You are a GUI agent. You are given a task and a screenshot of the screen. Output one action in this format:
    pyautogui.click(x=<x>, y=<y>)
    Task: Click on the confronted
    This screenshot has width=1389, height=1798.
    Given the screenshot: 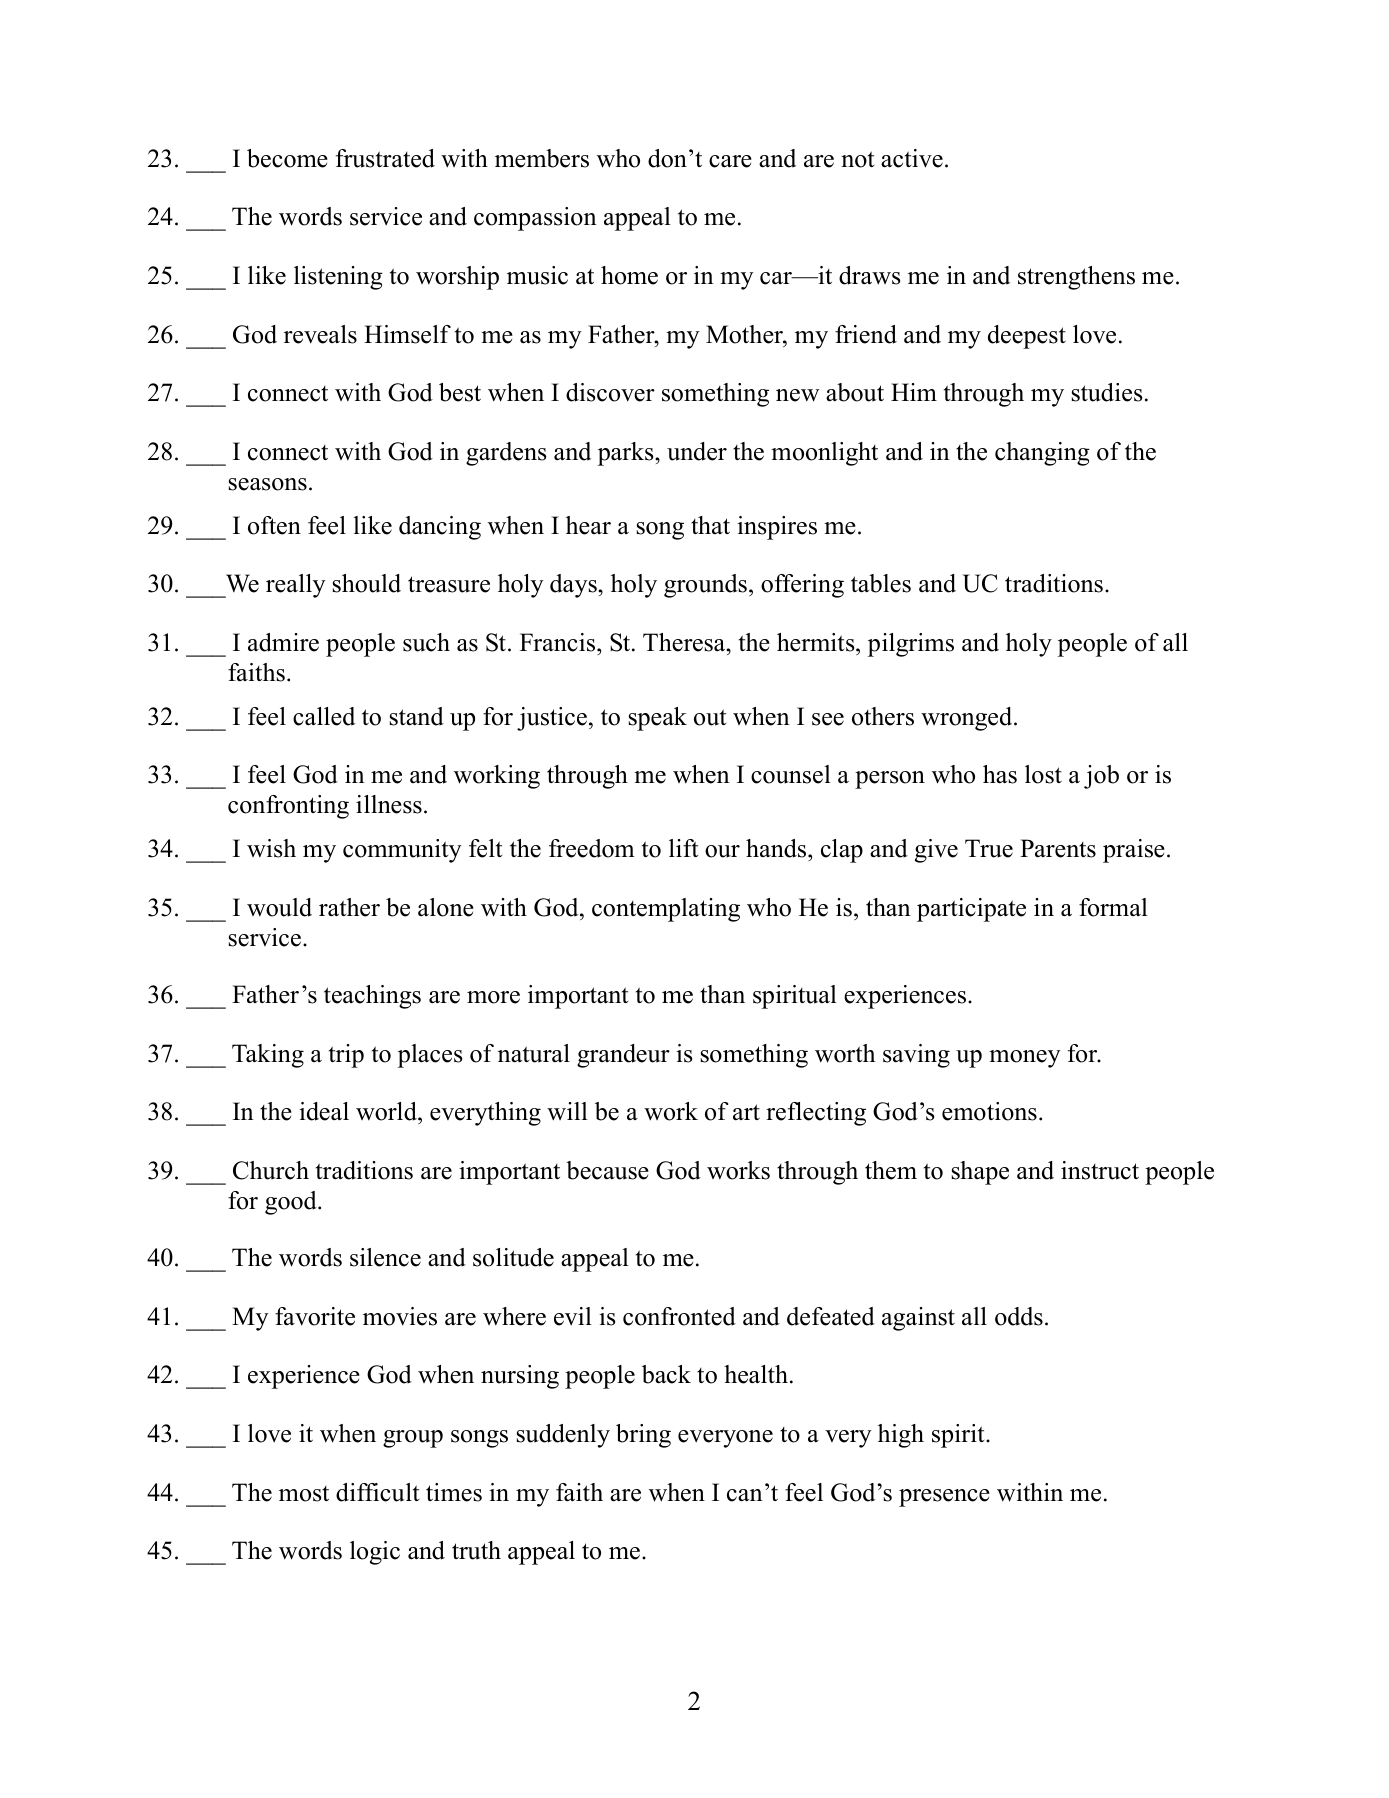 What is the action you would take?
    pyautogui.click(x=679, y=1316)
